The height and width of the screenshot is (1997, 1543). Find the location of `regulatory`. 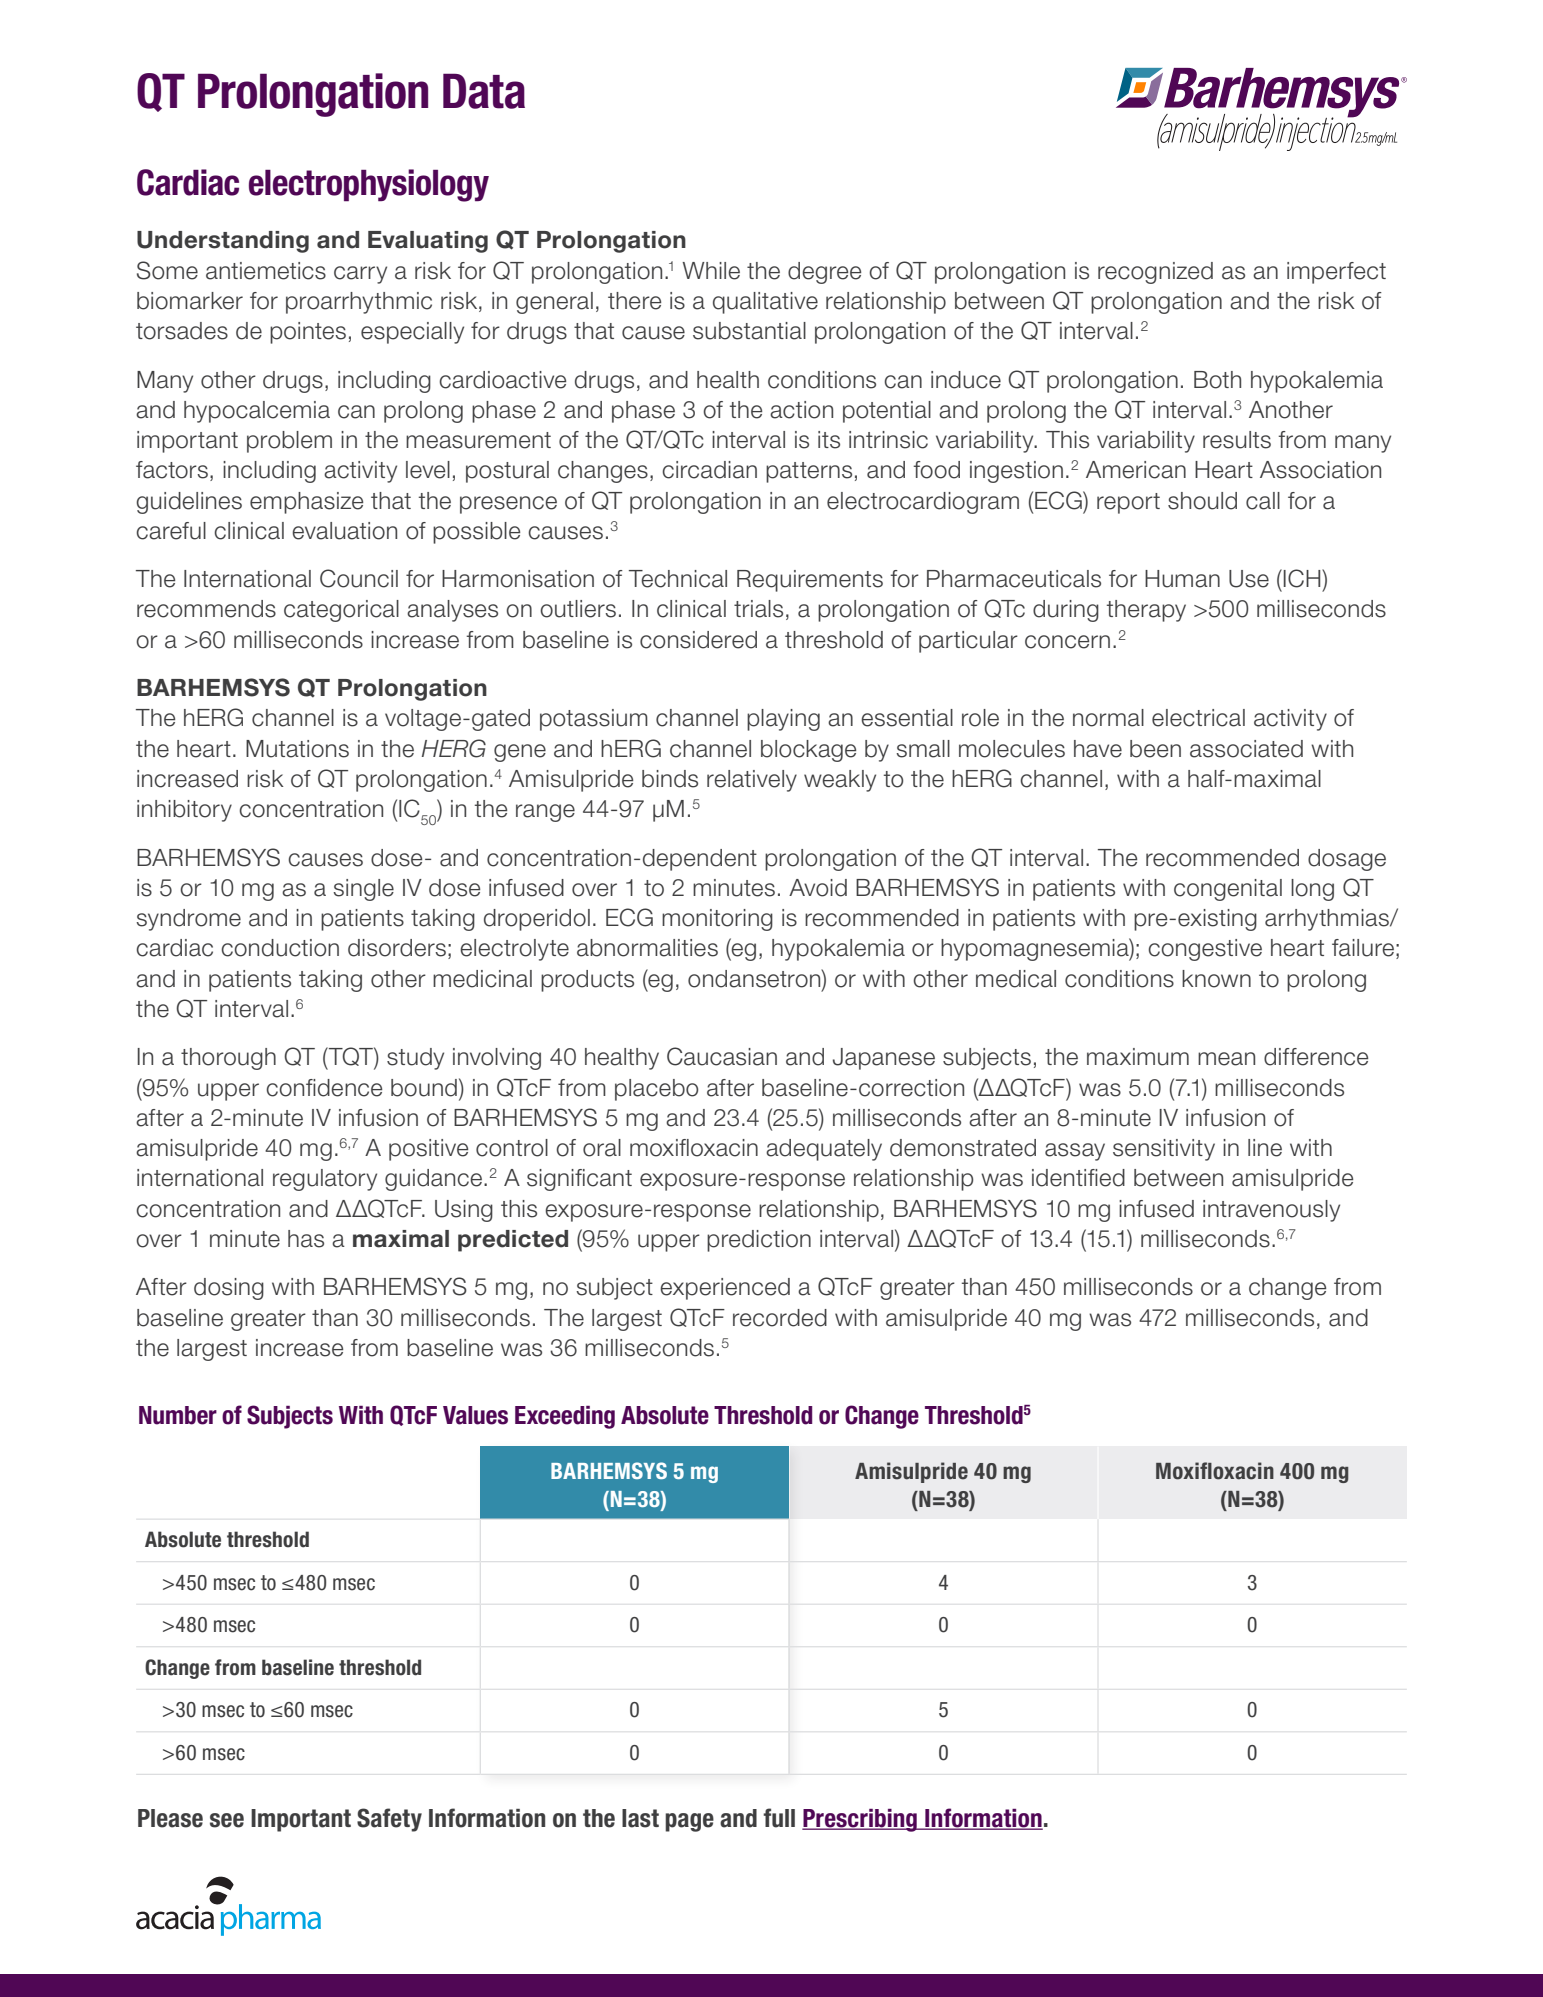

regulatory is located at coordinates (325, 1180).
